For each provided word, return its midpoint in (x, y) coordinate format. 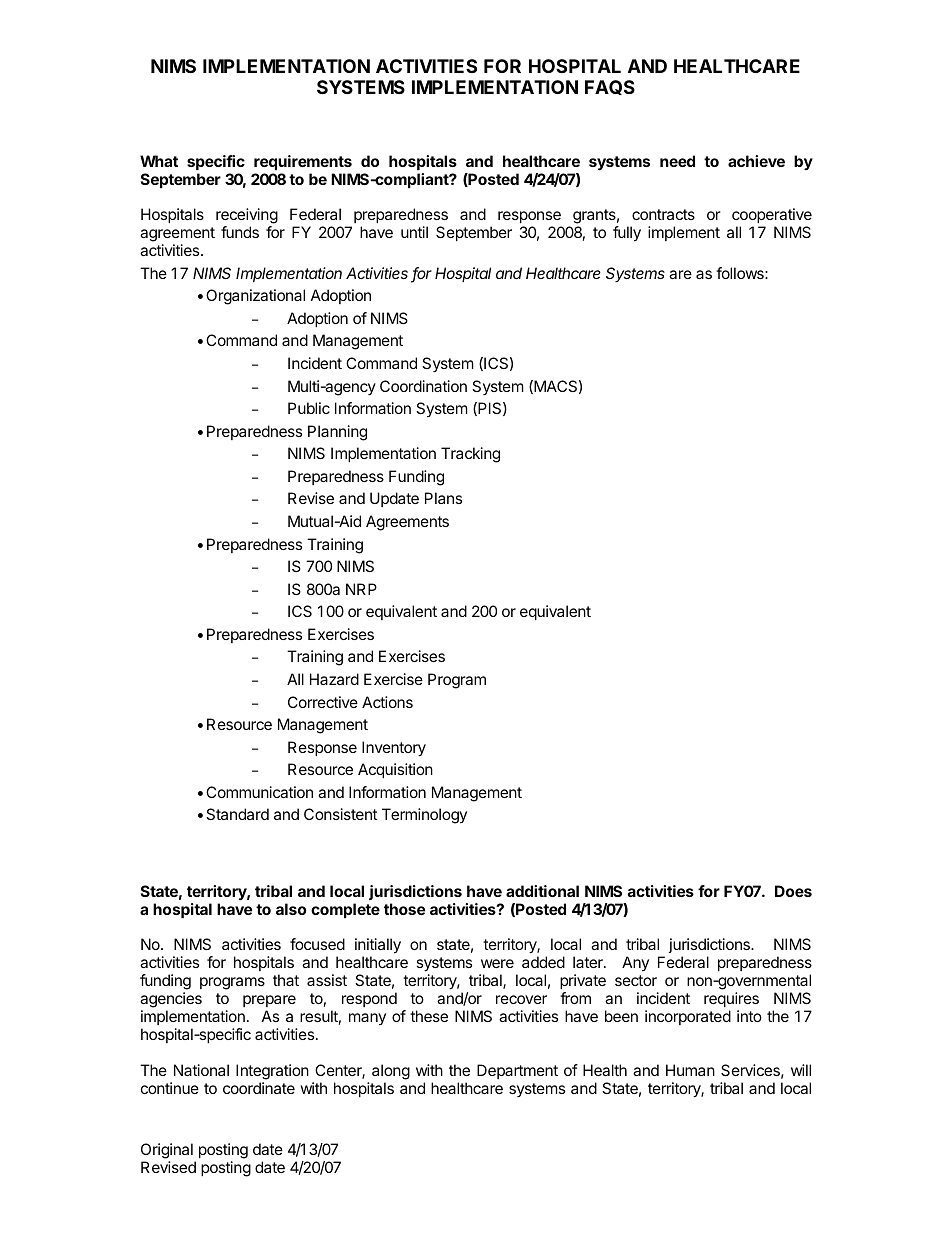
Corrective (323, 702)
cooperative (772, 217)
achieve (756, 161)
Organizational (255, 297)
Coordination (423, 386)
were (497, 963)
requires (731, 999)
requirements (303, 162)
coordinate (259, 1088)
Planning (337, 433)
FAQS (610, 87)
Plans (443, 498)
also (291, 909)
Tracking (470, 455)
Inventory (394, 749)
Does (793, 891)
